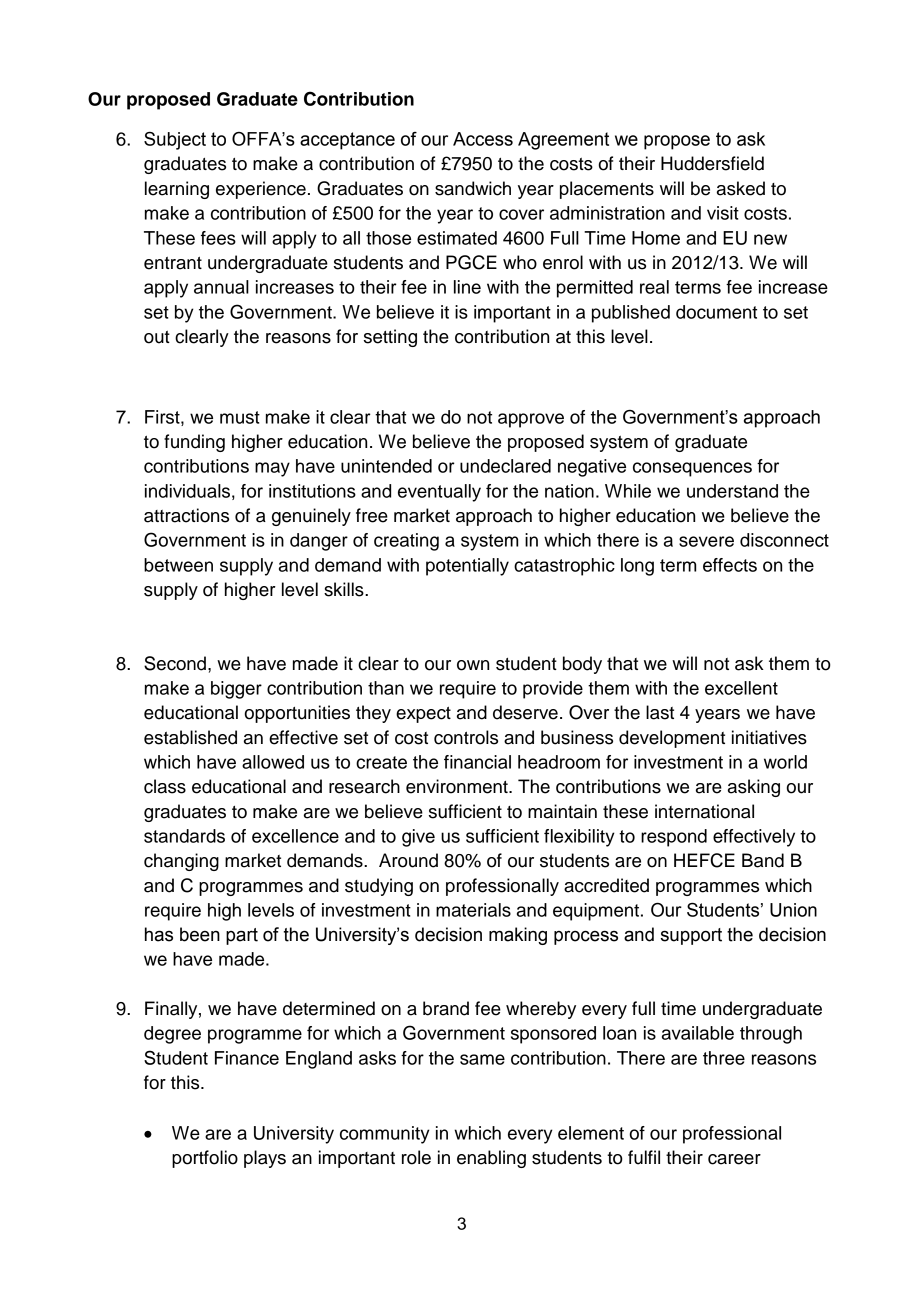 This screenshot has height=1308, width=924. I want to click on Huddersfield, so click(712, 163).
